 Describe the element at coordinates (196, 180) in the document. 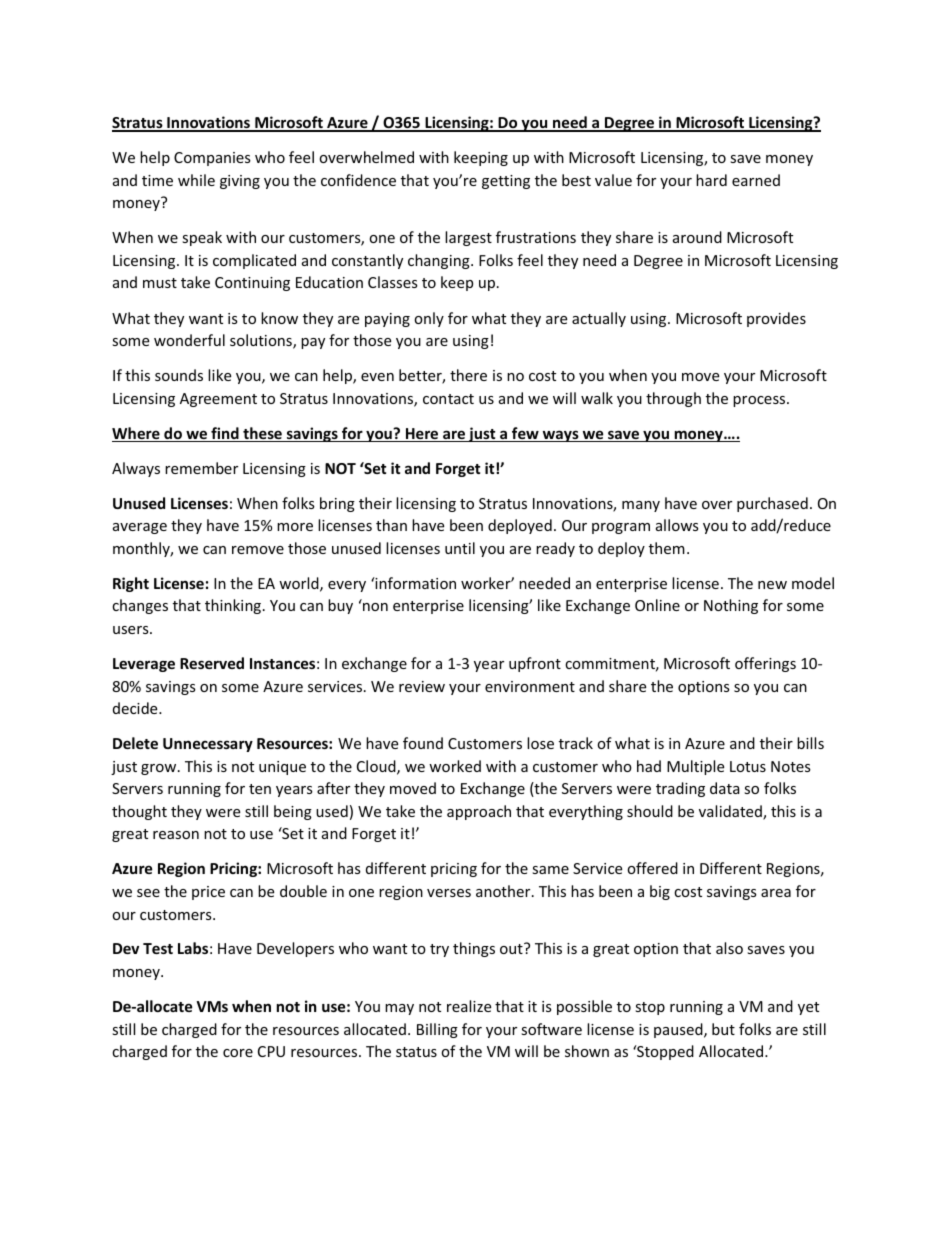

I see `while` at that location.
